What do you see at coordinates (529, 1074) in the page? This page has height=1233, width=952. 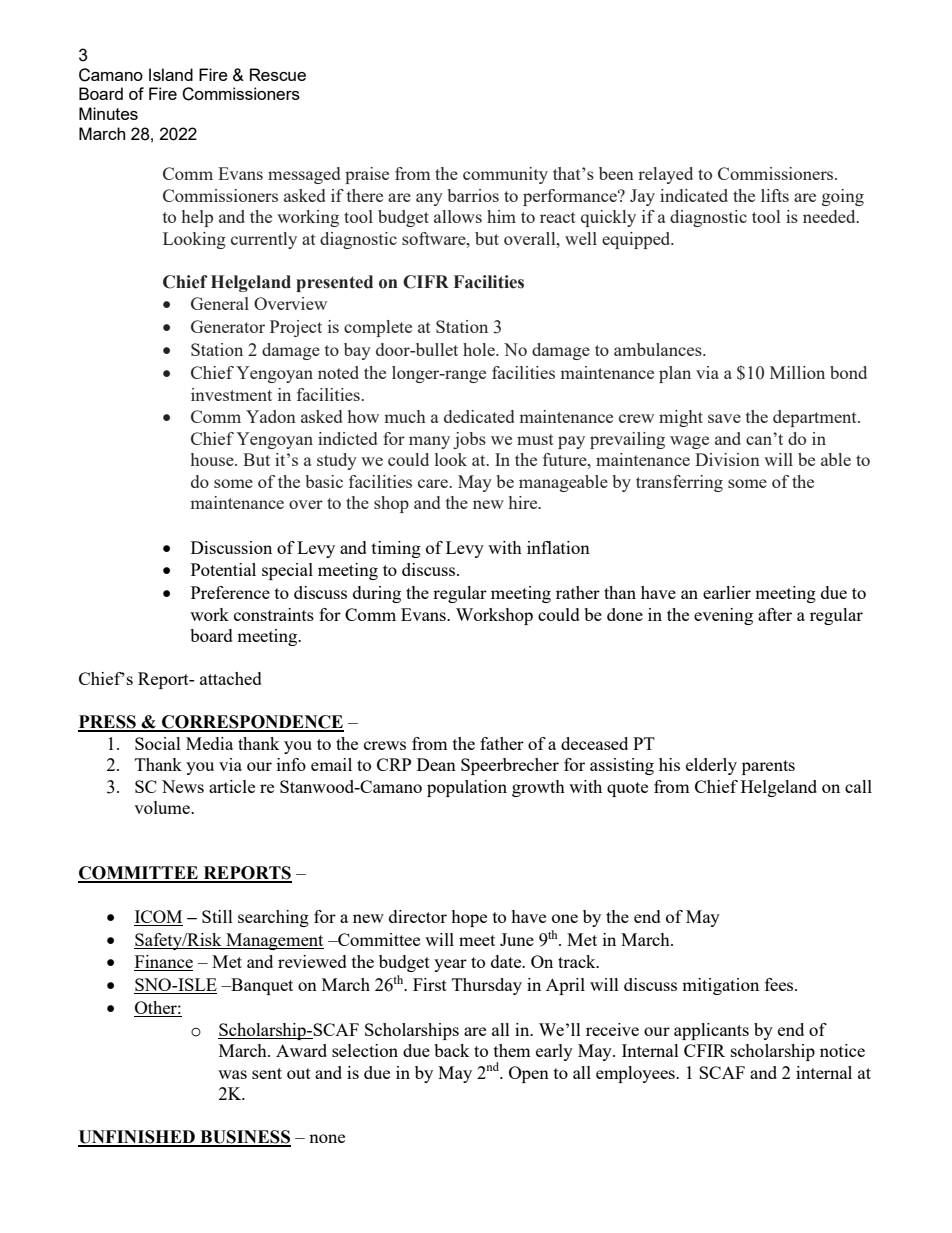 I see `Open` at bounding box center [529, 1074].
